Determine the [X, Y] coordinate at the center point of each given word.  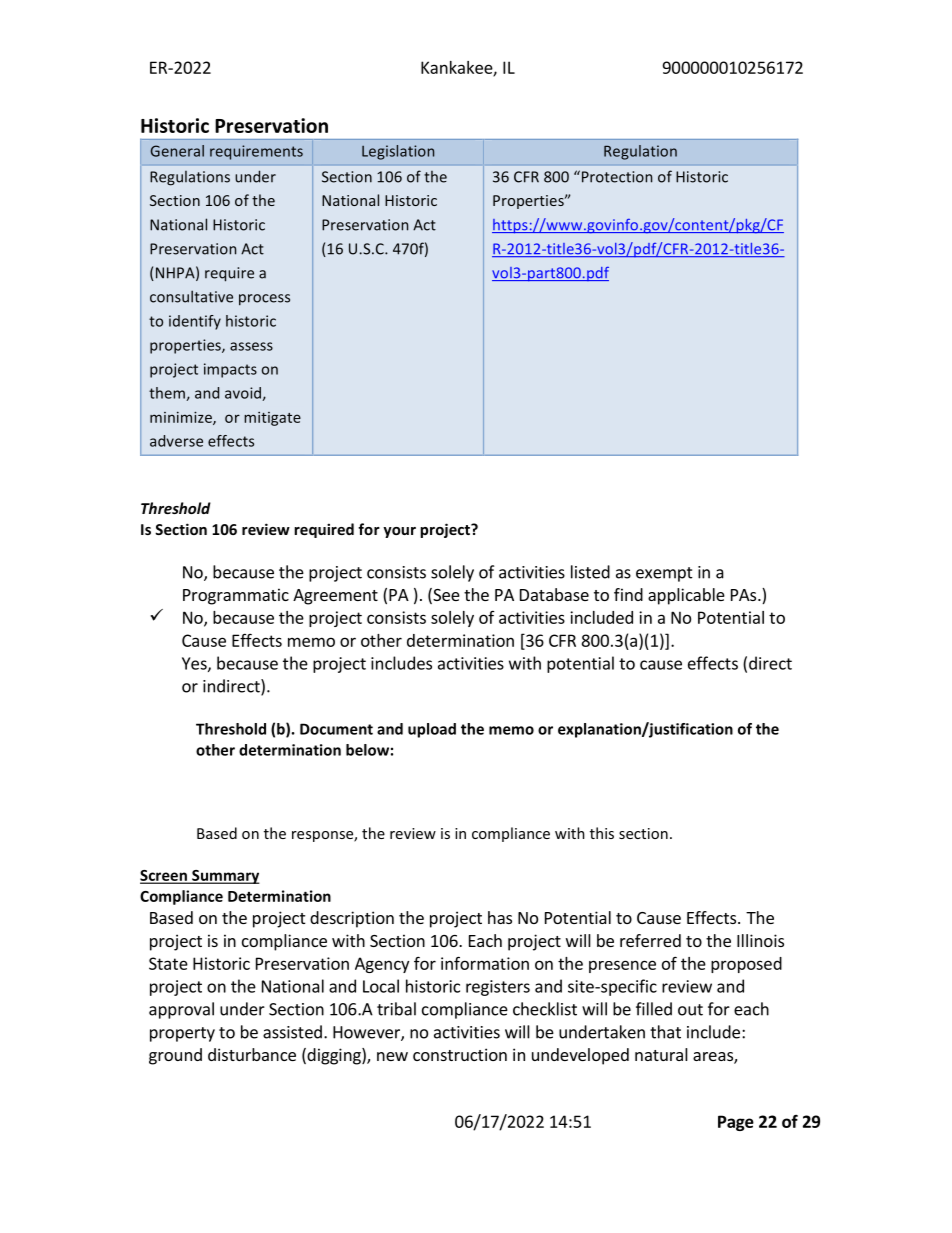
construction [460, 1054]
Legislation [398, 152]
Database [554, 594]
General [177, 151]
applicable [686, 596]
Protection [615, 176]
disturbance [252, 1054]
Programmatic [236, 596]
